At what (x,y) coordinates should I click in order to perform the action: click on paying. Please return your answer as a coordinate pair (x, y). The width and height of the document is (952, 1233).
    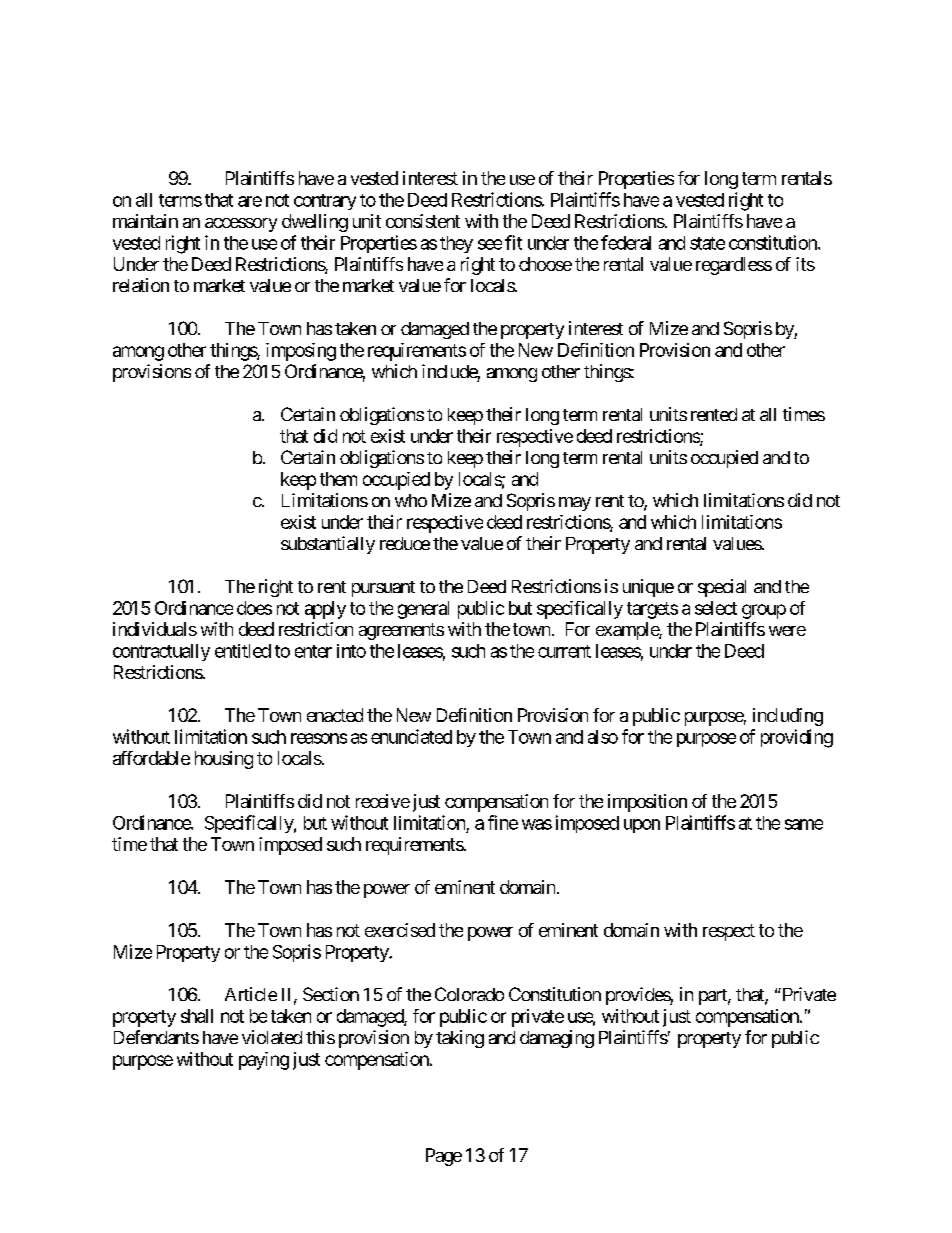
    Looking at the image, I should click on (264, 1061).
